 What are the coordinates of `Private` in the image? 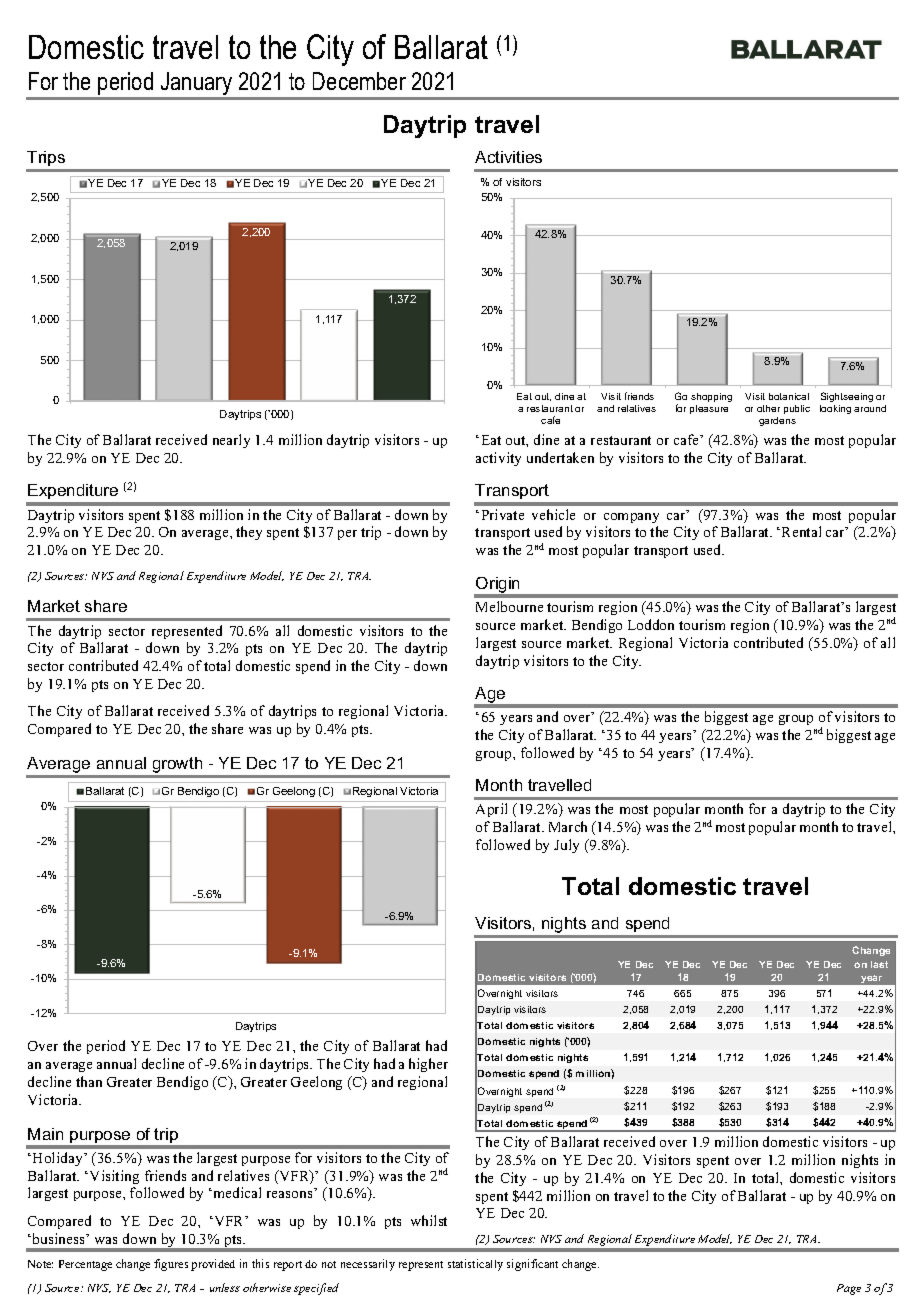 It's located at (503, 514).
